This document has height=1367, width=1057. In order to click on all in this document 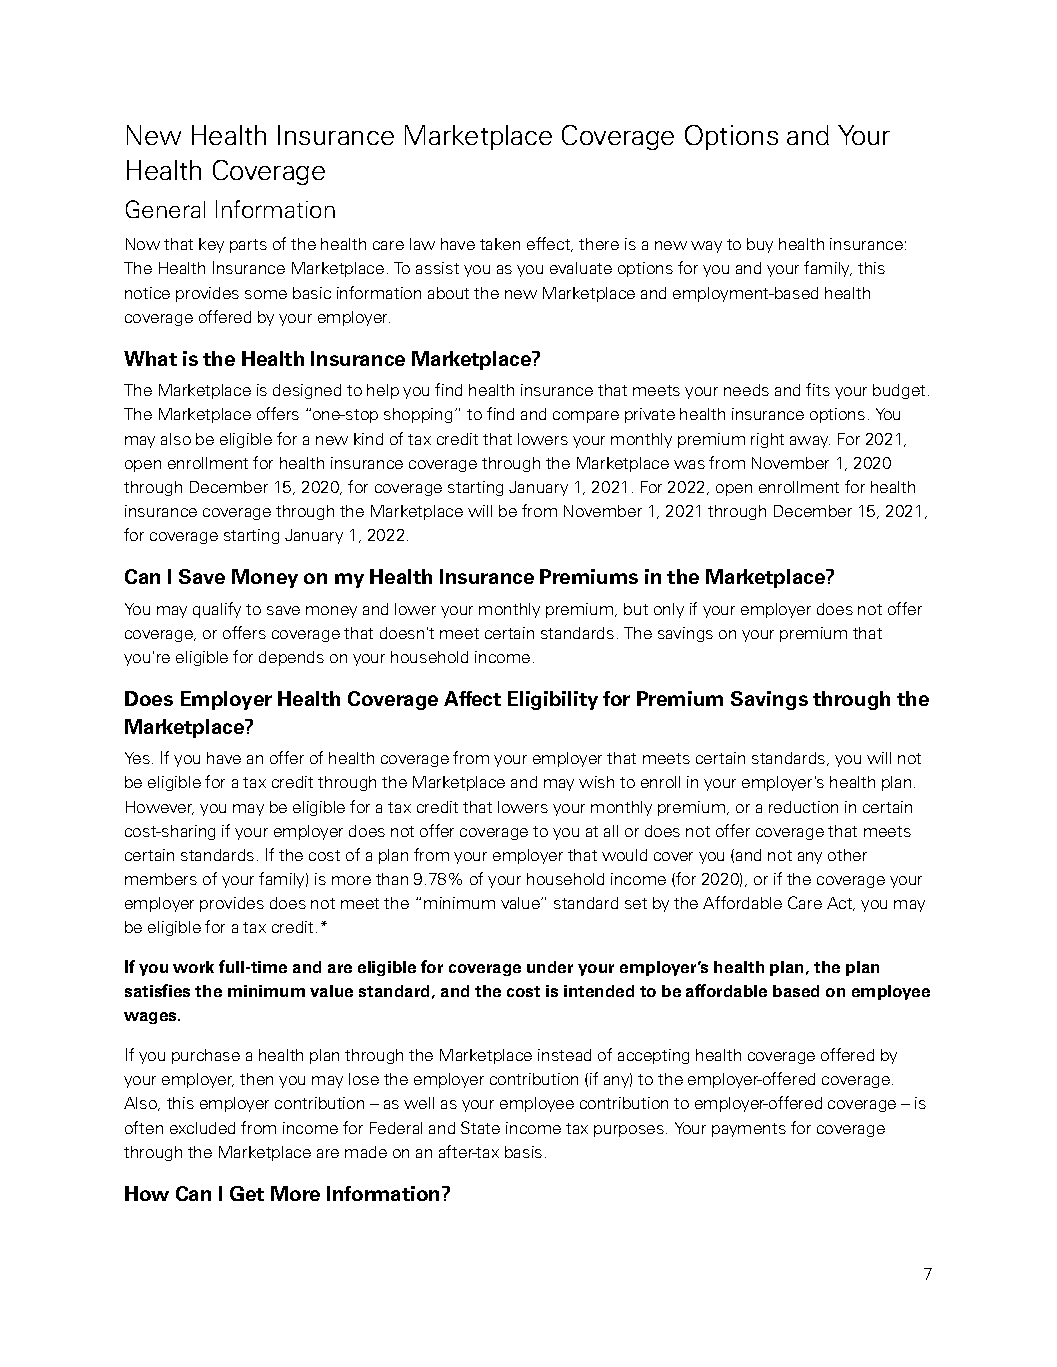, I will do `click(611, 831)`.
